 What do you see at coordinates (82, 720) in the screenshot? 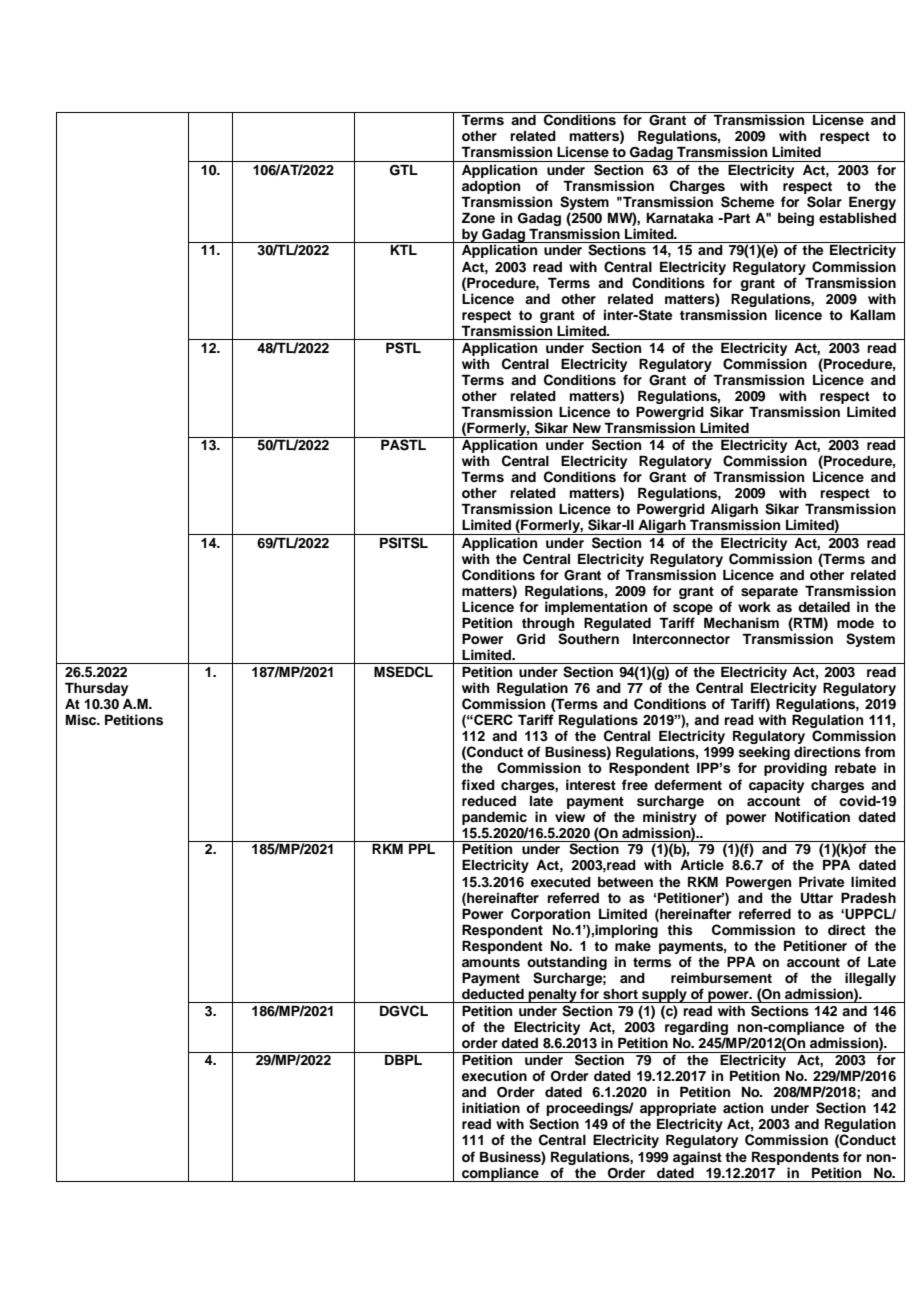
I see `Misc` at bounding box center [82, 720].
